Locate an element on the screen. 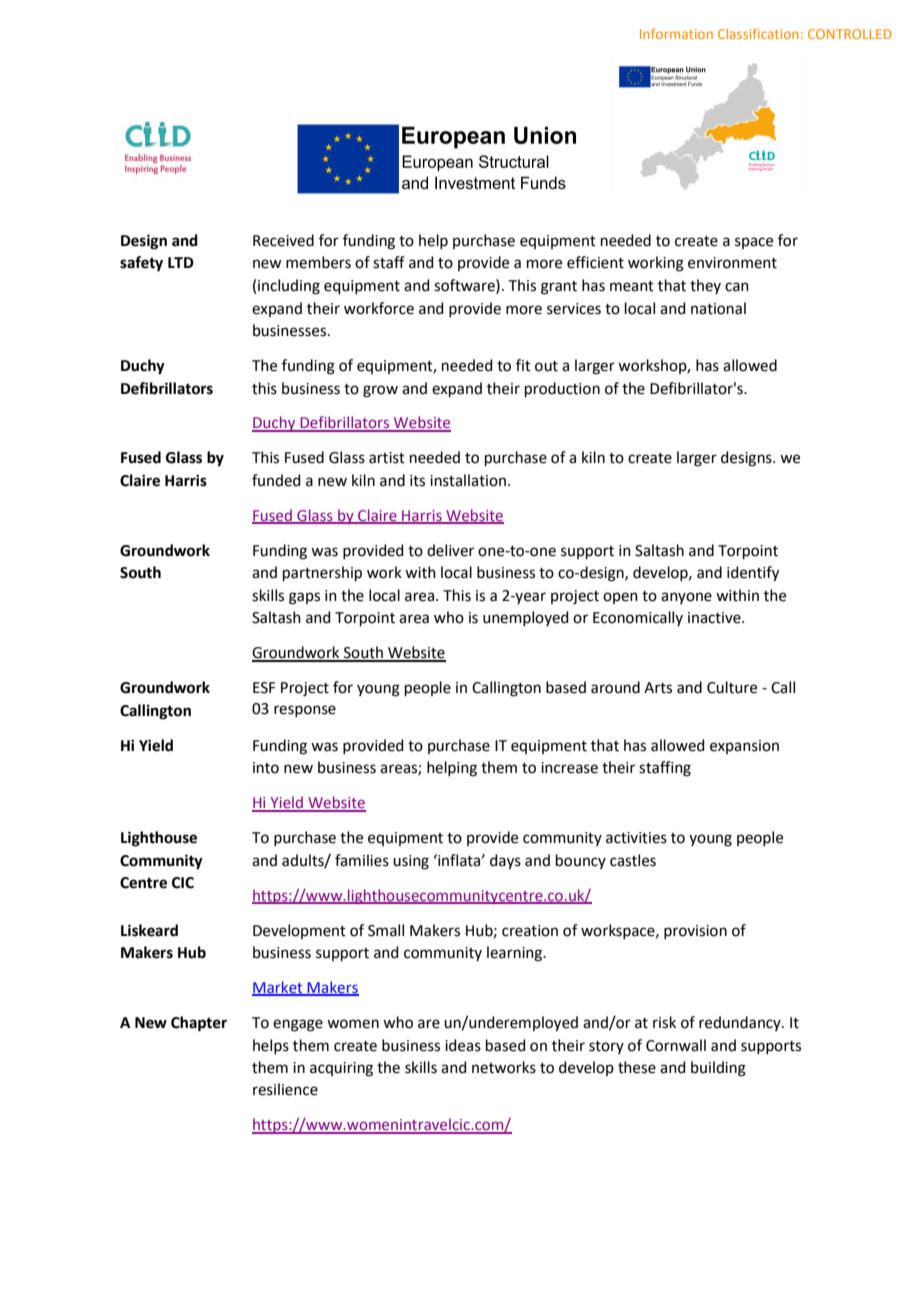 Image resolution: width=924 pixels, height=1308 pixels. including is located at coordinates (289, 287).
